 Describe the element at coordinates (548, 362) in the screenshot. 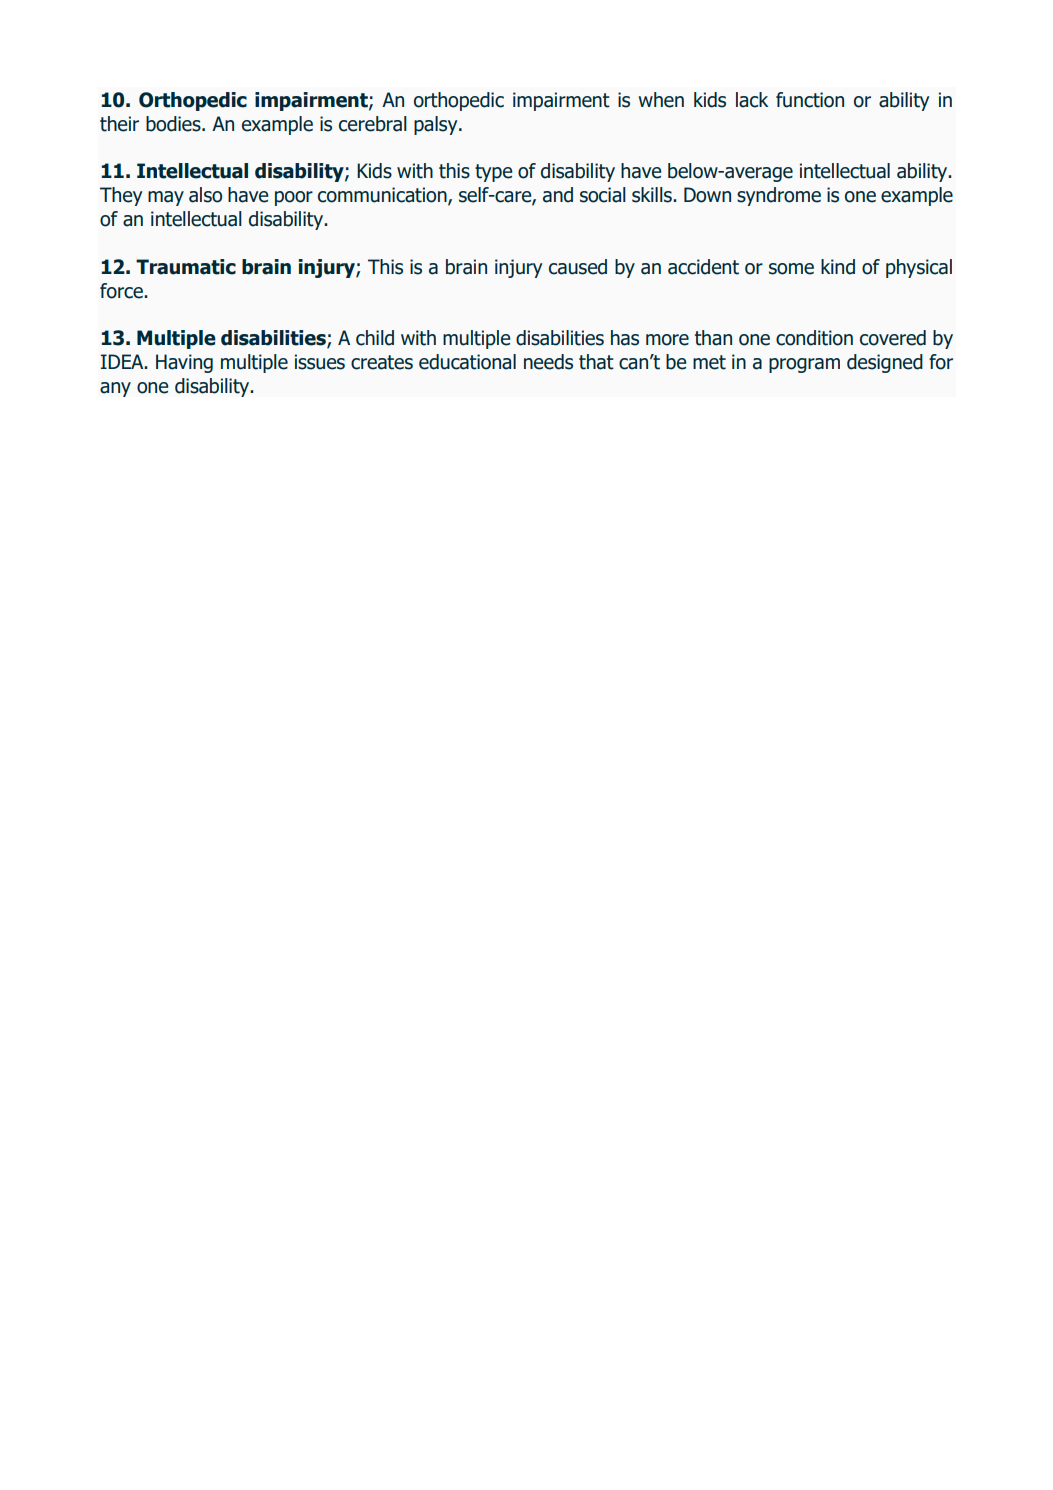

I see `needs` at that location.
